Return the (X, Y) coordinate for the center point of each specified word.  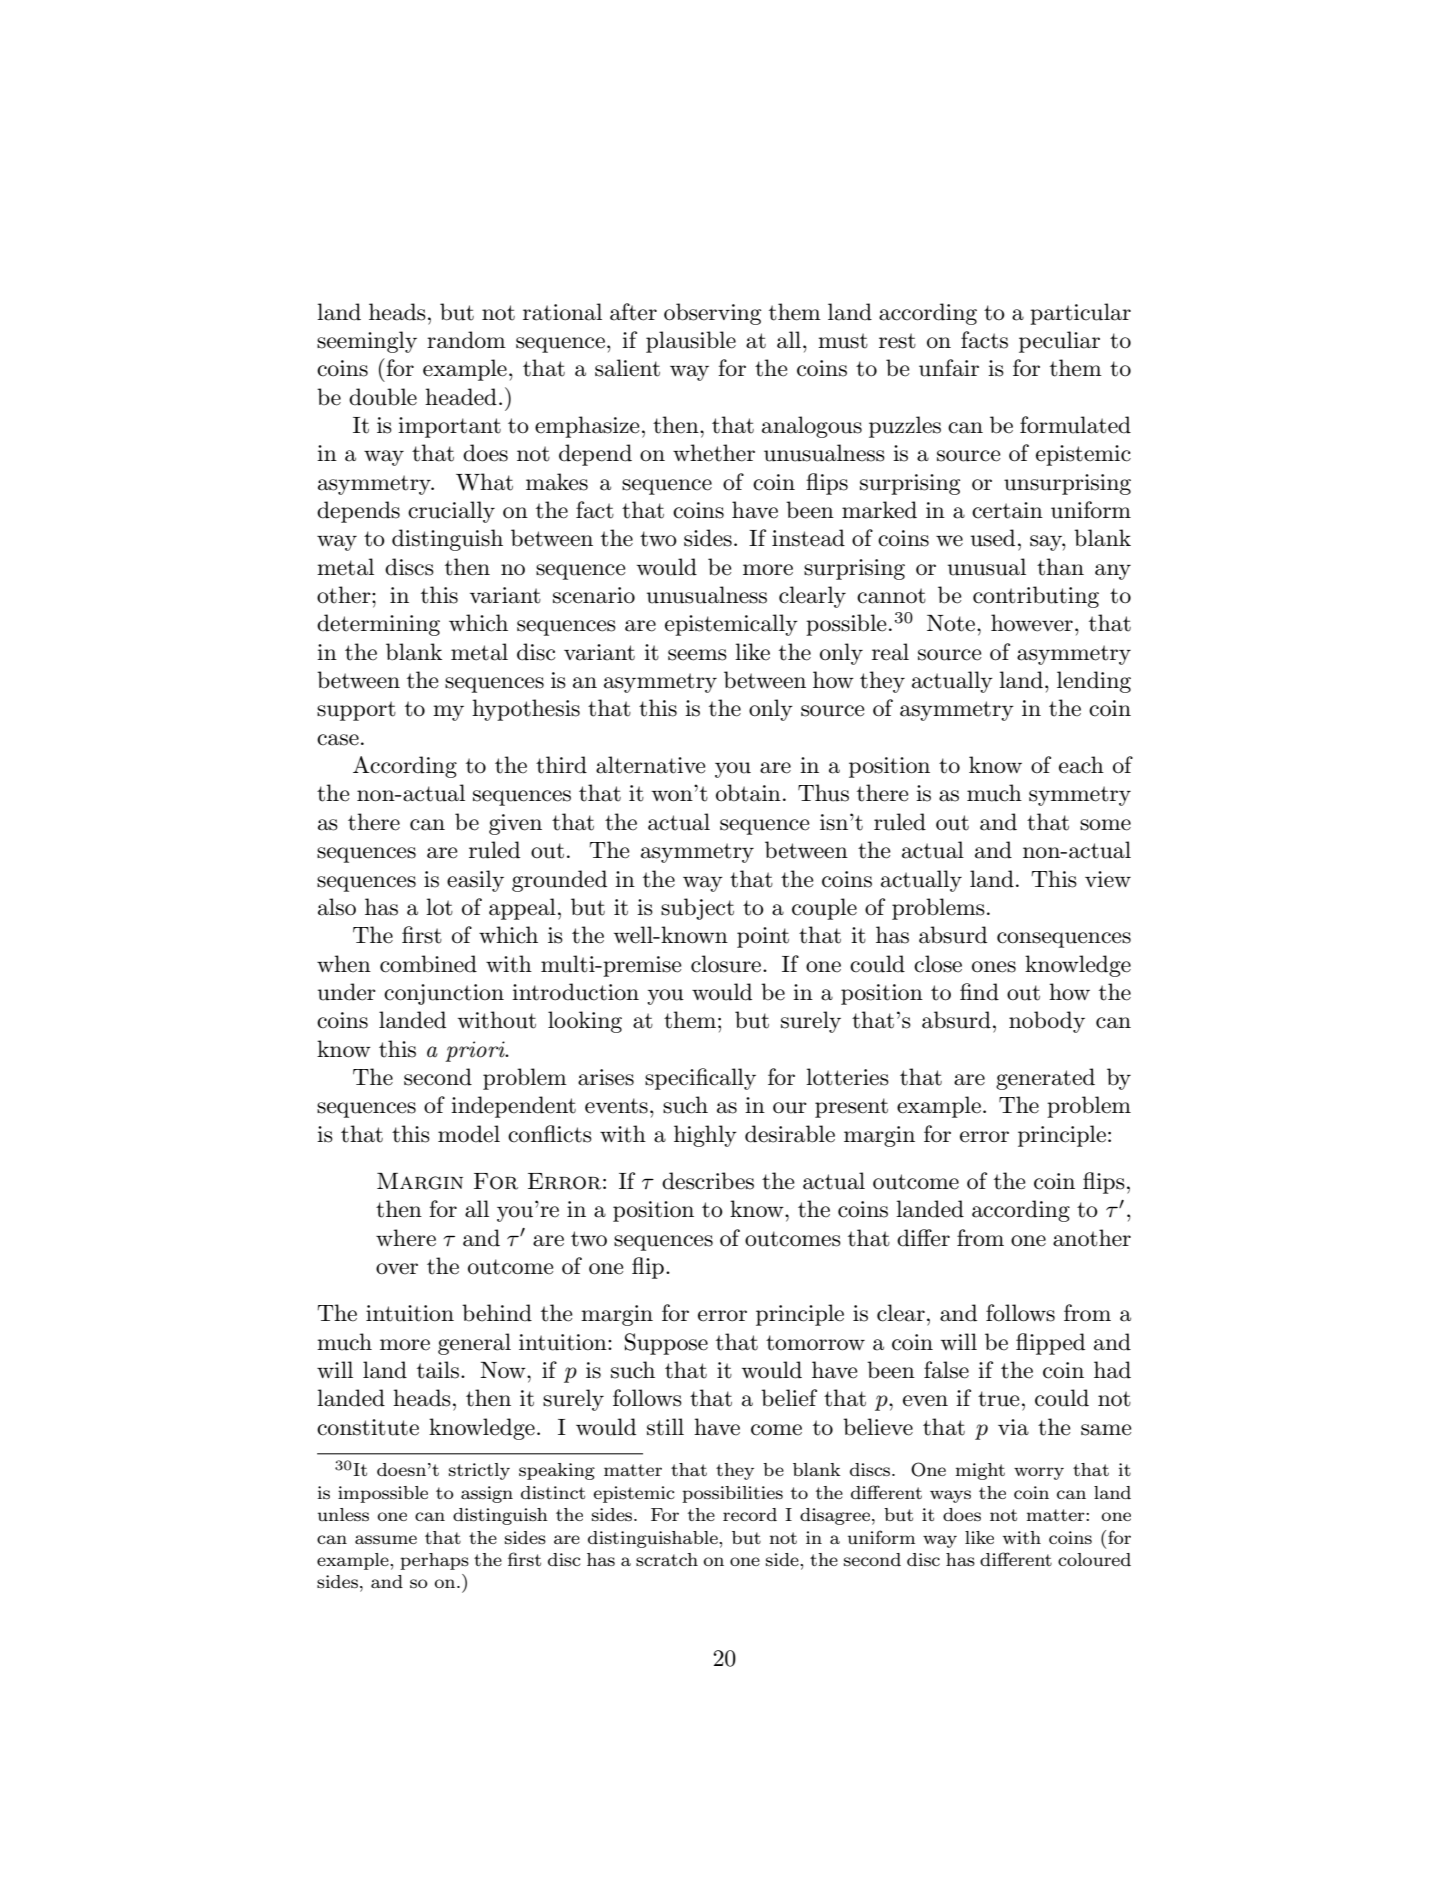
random (466, 340)
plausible (691, 342)
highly (705, 1136)
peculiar (1059, 342)
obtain (748, 793)
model (469, 1134)
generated (1045, 1079)
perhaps (434, 1561)
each (1081, 765)
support (356, 711)
